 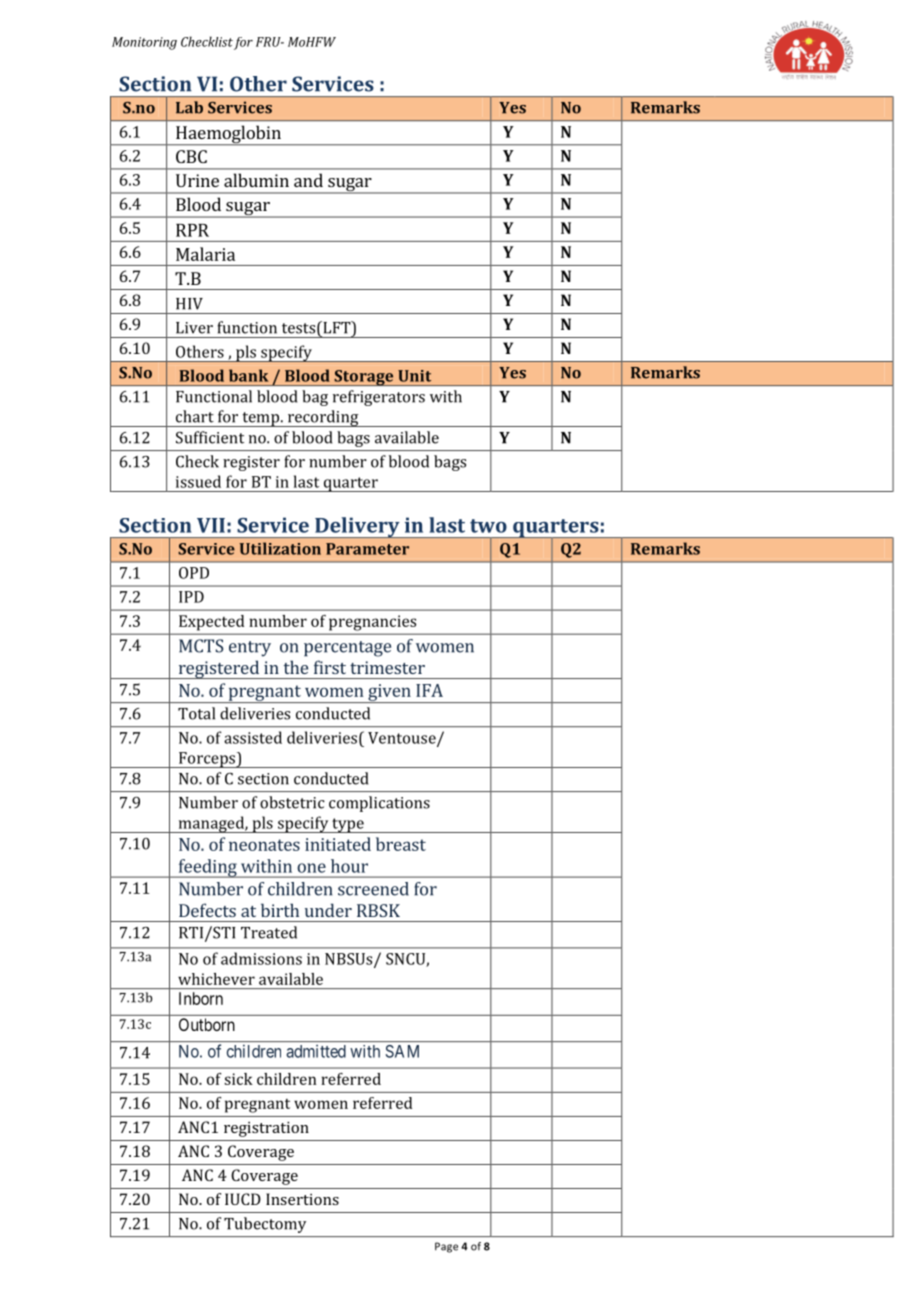 I want to click on and, so click(x=308, y=180).
